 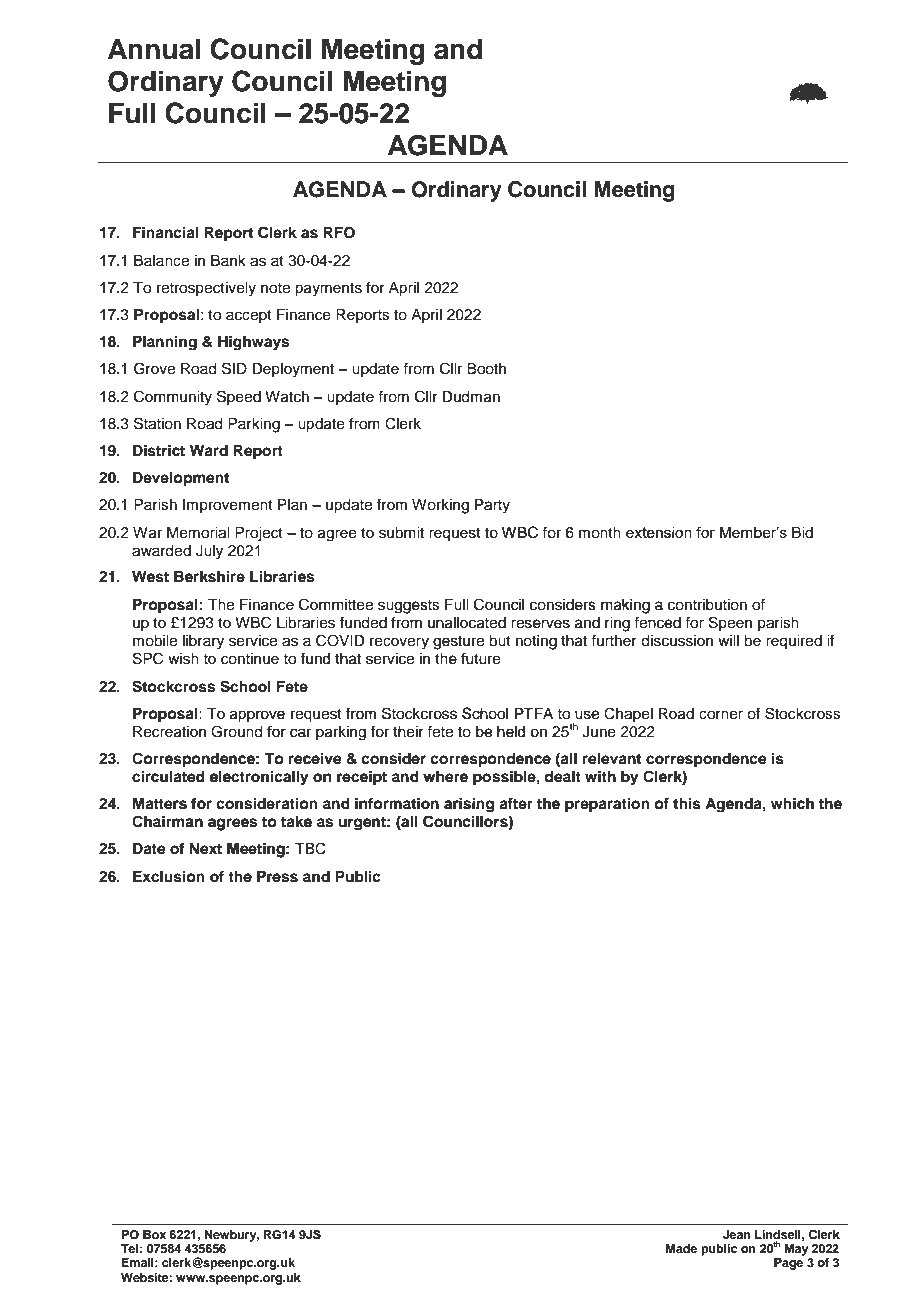 I want to click on future, so click(x=481, y=658).
